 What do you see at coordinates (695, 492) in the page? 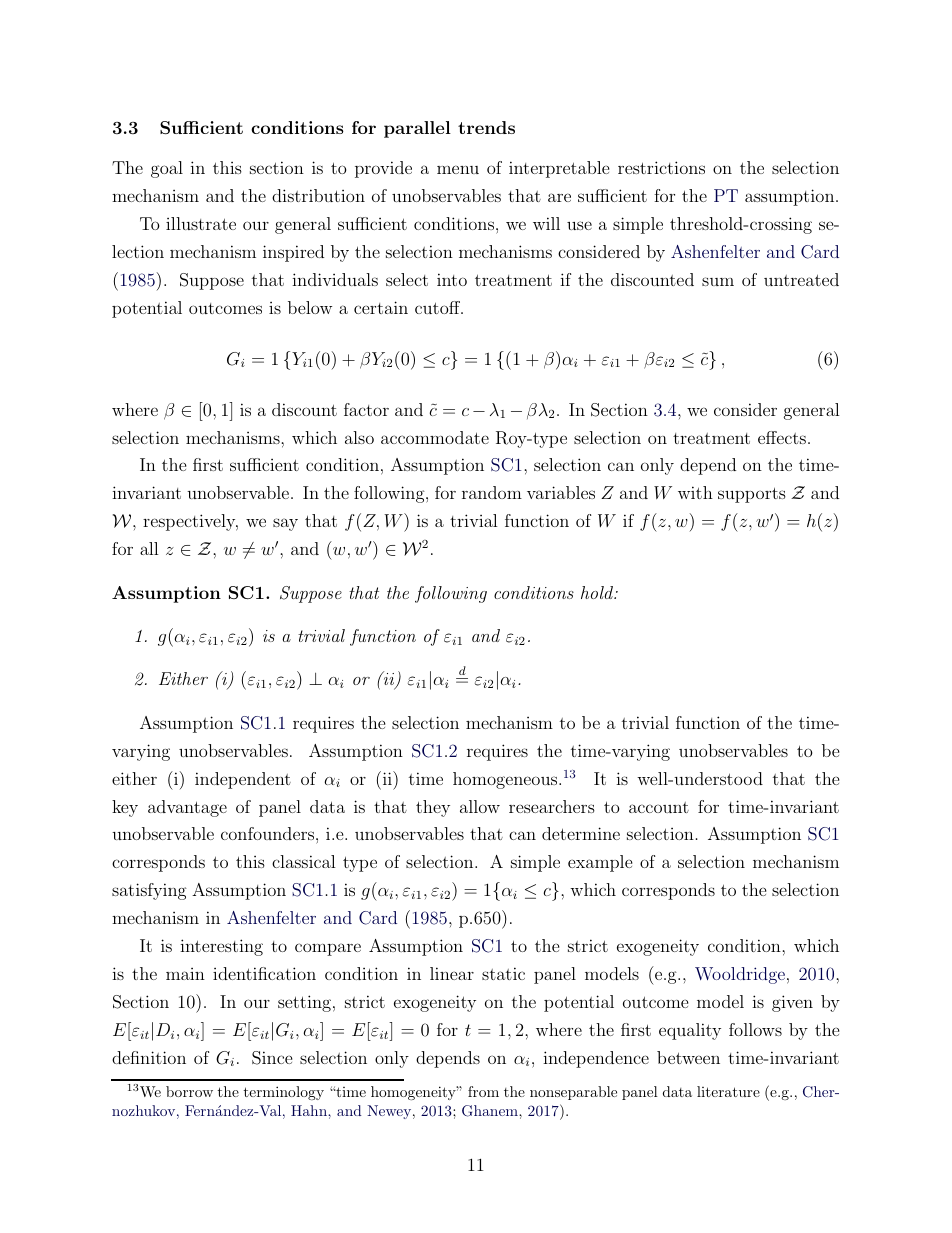
I see `with` at bounding box center [695, 492].
